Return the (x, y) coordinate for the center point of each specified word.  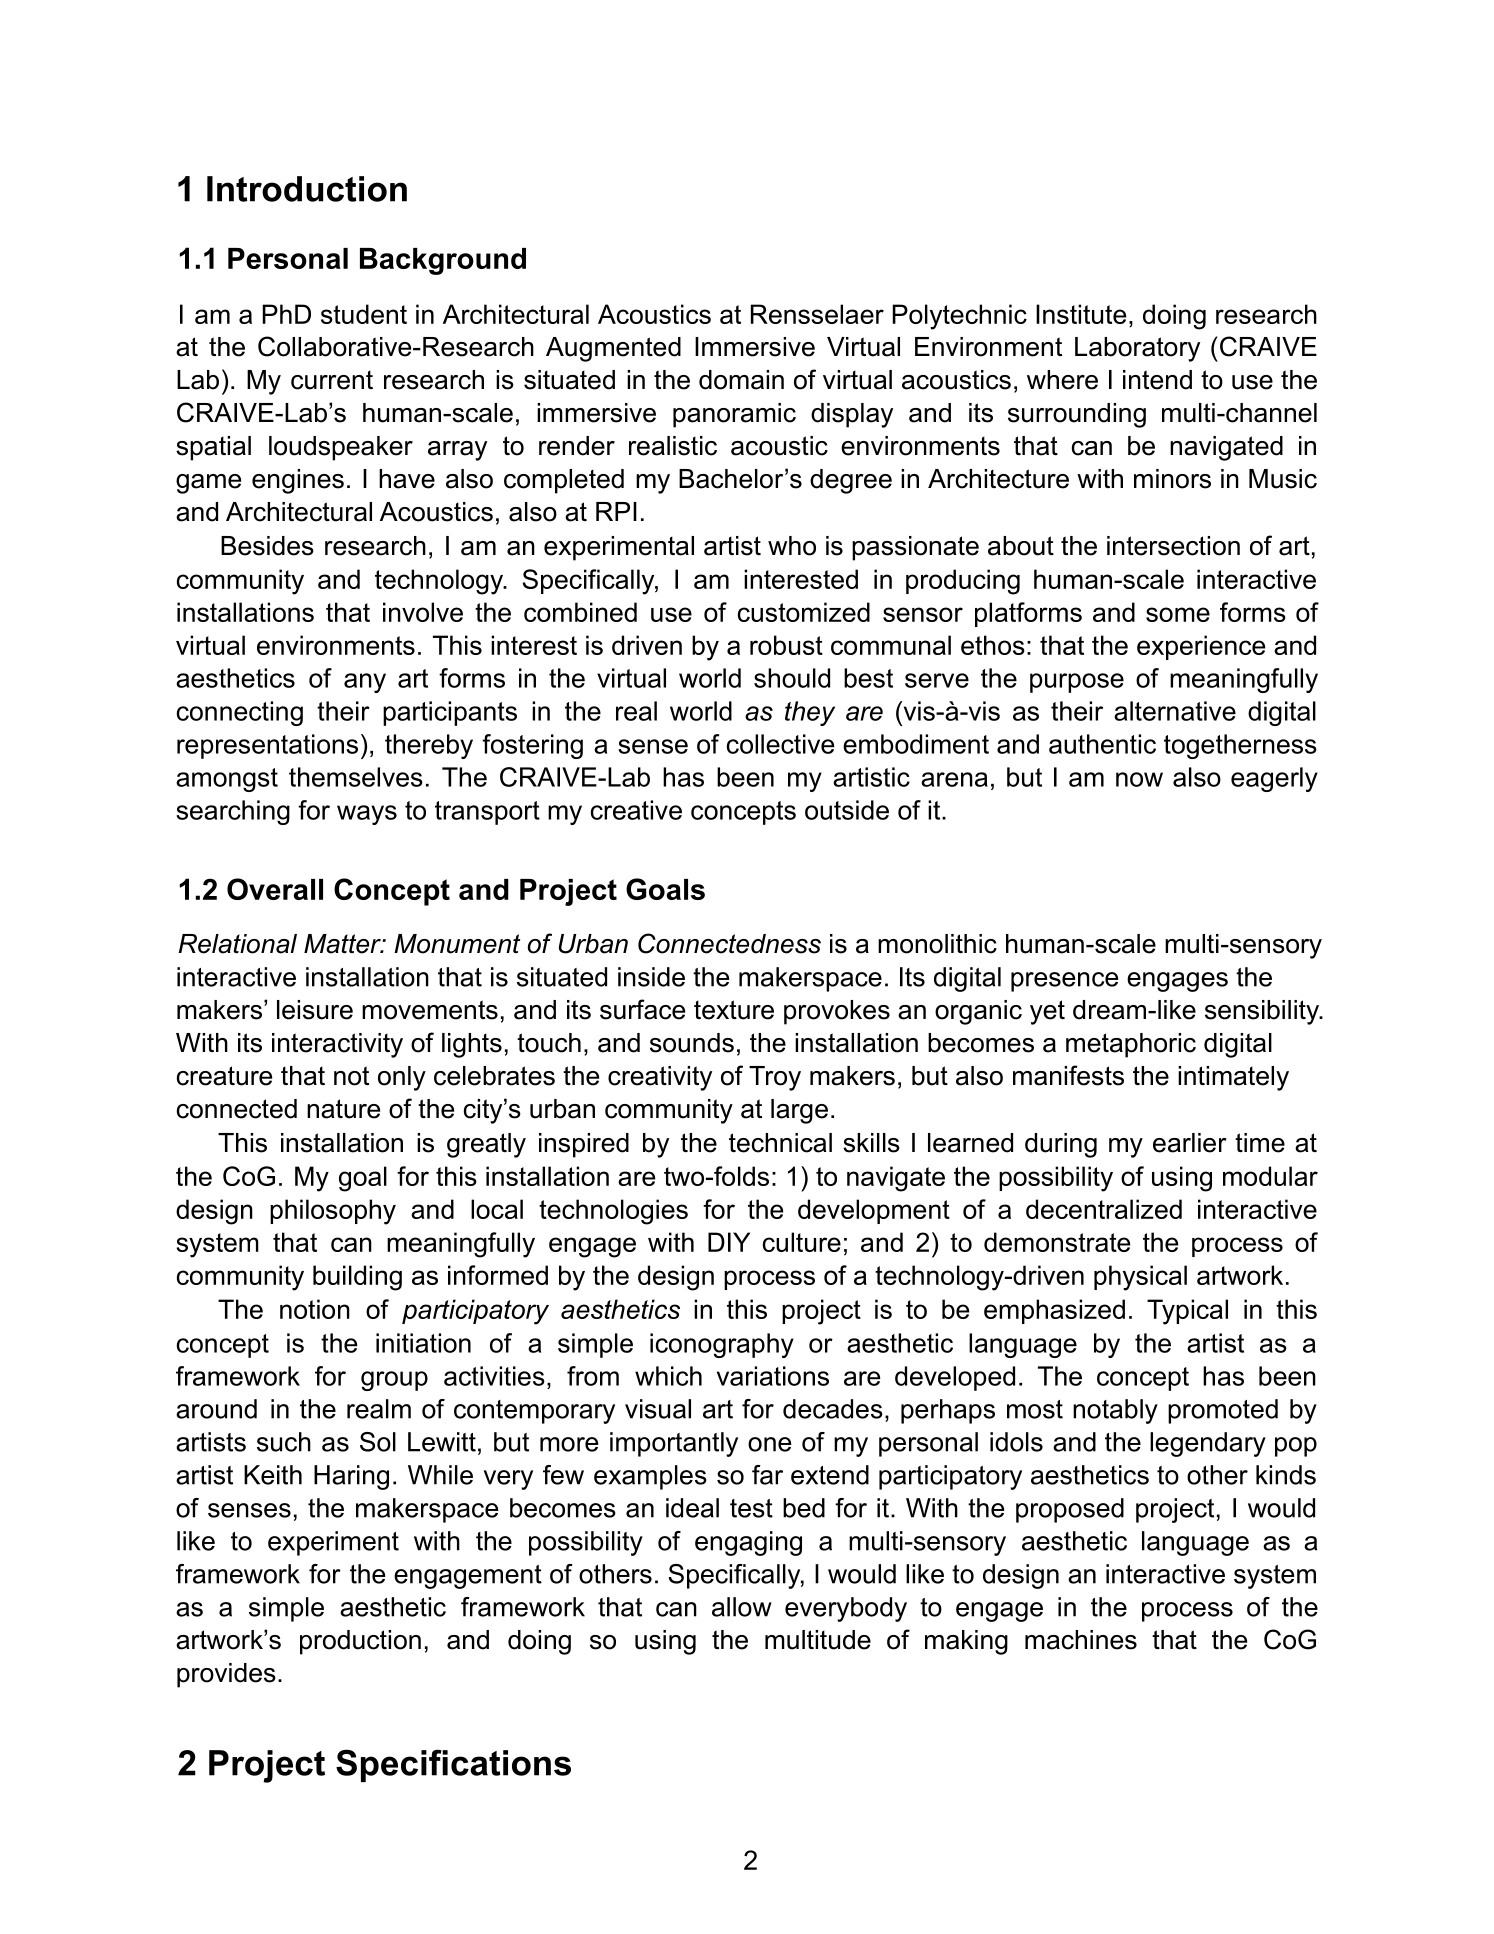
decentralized (1104, 1209)
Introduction (307, 189)
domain (741, 380)
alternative (1175, 711)
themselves (356, 777)
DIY (729, 1242)
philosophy (333, 1212)
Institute (1081, 314)
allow (742, 1607)
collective (780, 744)
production (360, 1642)
